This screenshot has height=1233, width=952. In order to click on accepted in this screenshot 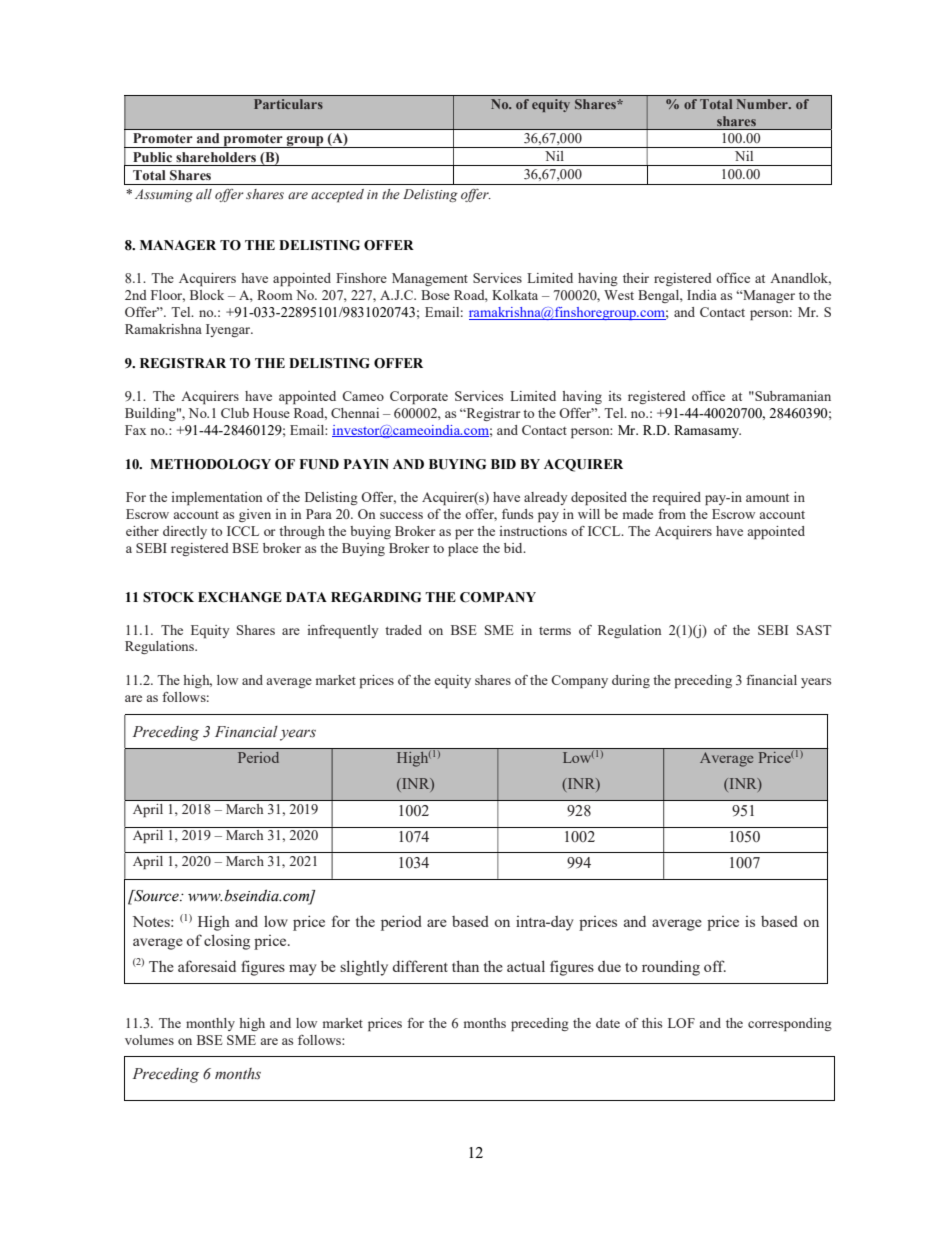, I will do `click(337, 196)`.
